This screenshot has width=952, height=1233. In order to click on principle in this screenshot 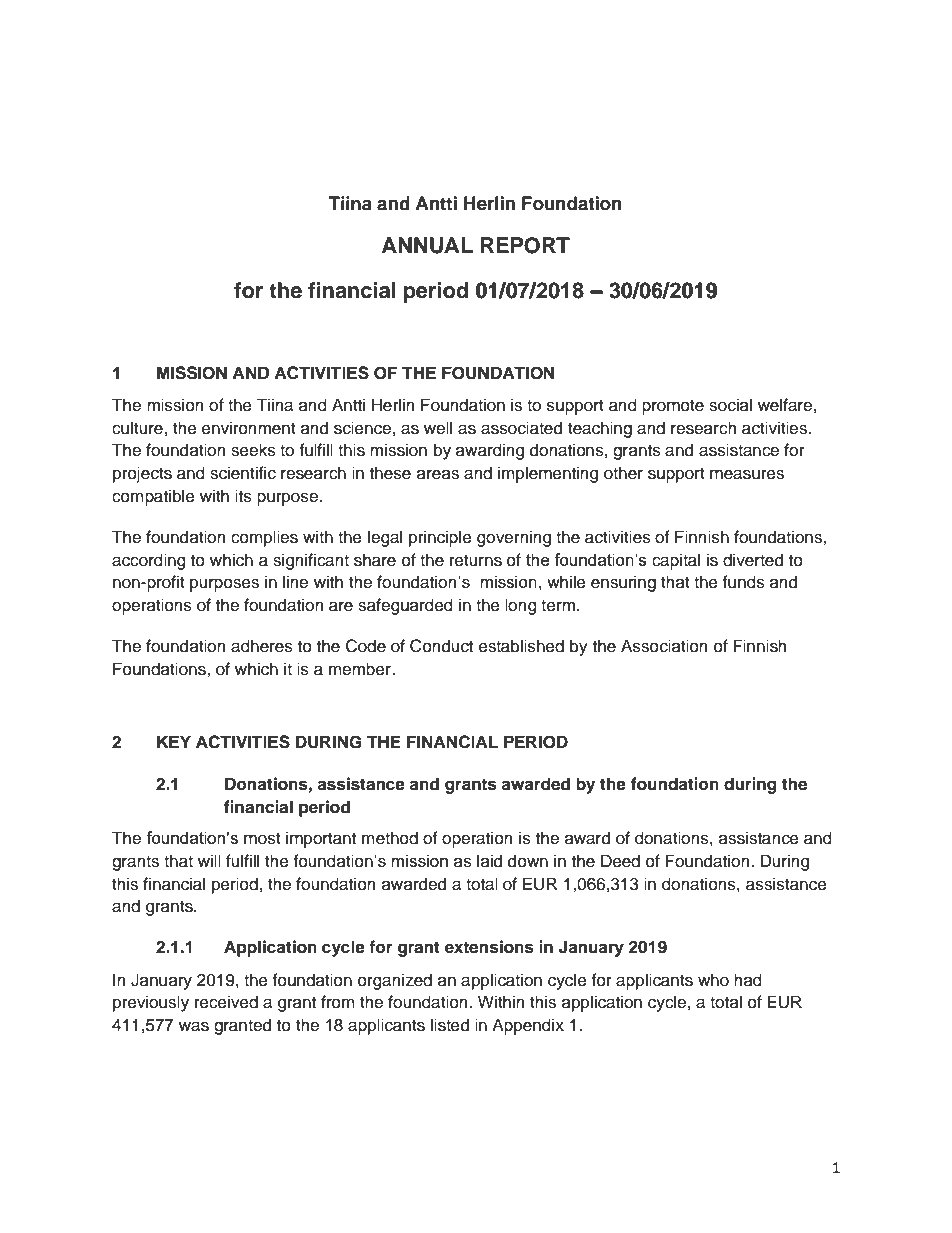, I will do `click(440, 538)`.
